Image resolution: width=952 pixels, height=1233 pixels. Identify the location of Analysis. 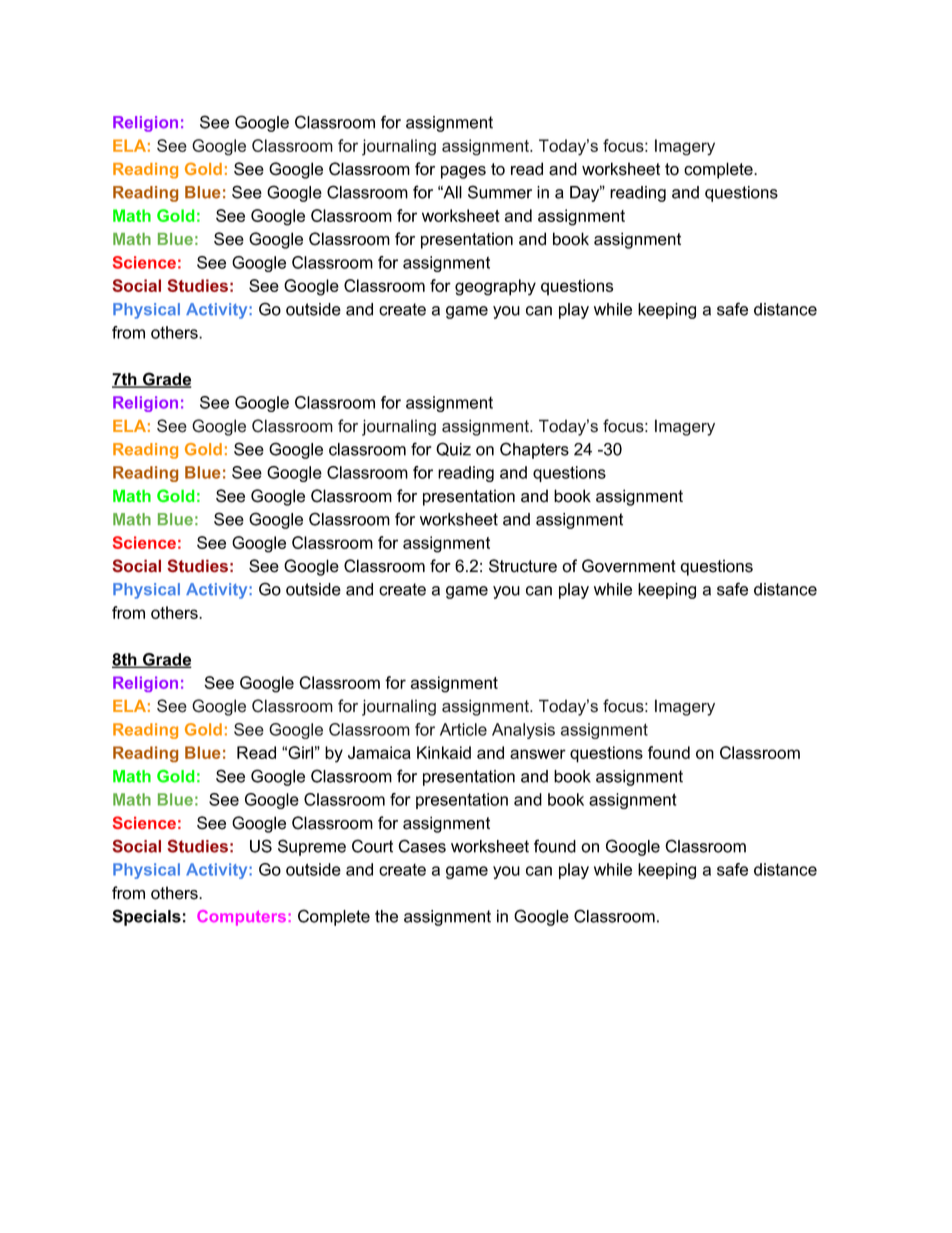
(523, 731).
